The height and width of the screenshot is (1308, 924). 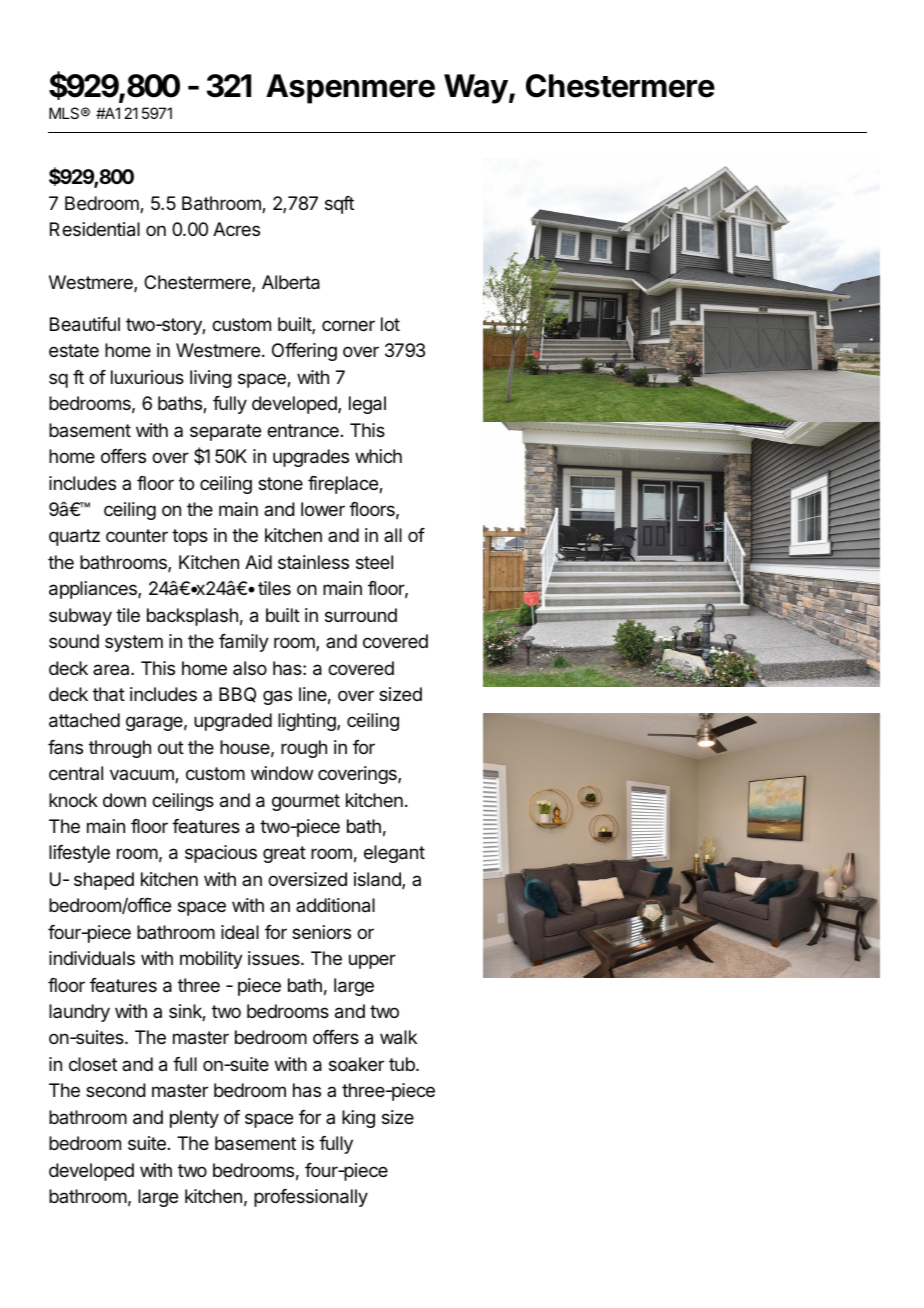 I want to click on Acres, so click(x=236, y=229).
